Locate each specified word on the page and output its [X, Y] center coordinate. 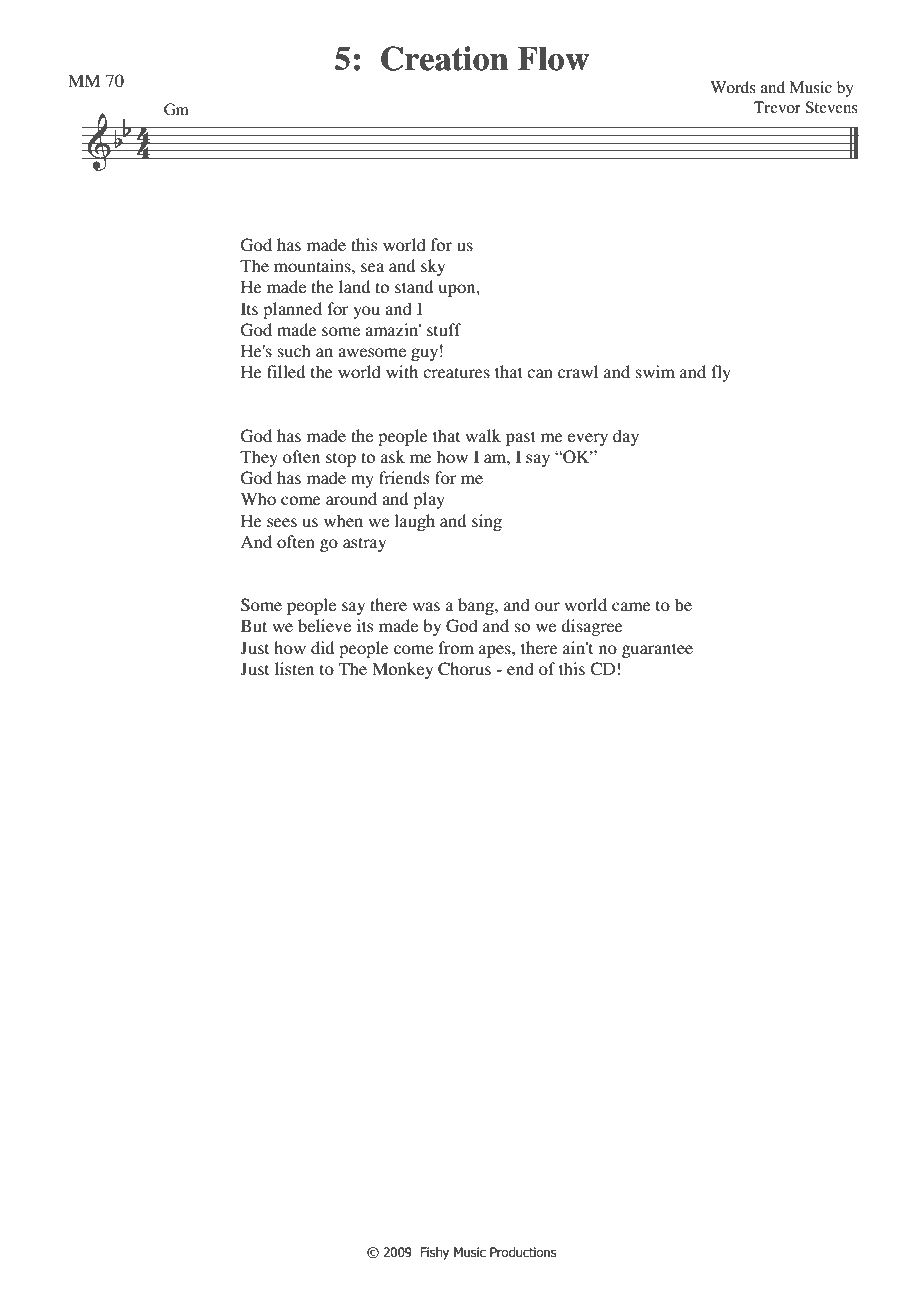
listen [294, 668]
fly [721, 373]
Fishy [435, 1253]
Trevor [777, 107]
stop [341, 460]
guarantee [657, 650]
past [521, 438]
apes [496, 651]
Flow [553, 59]
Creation [444, 58]
